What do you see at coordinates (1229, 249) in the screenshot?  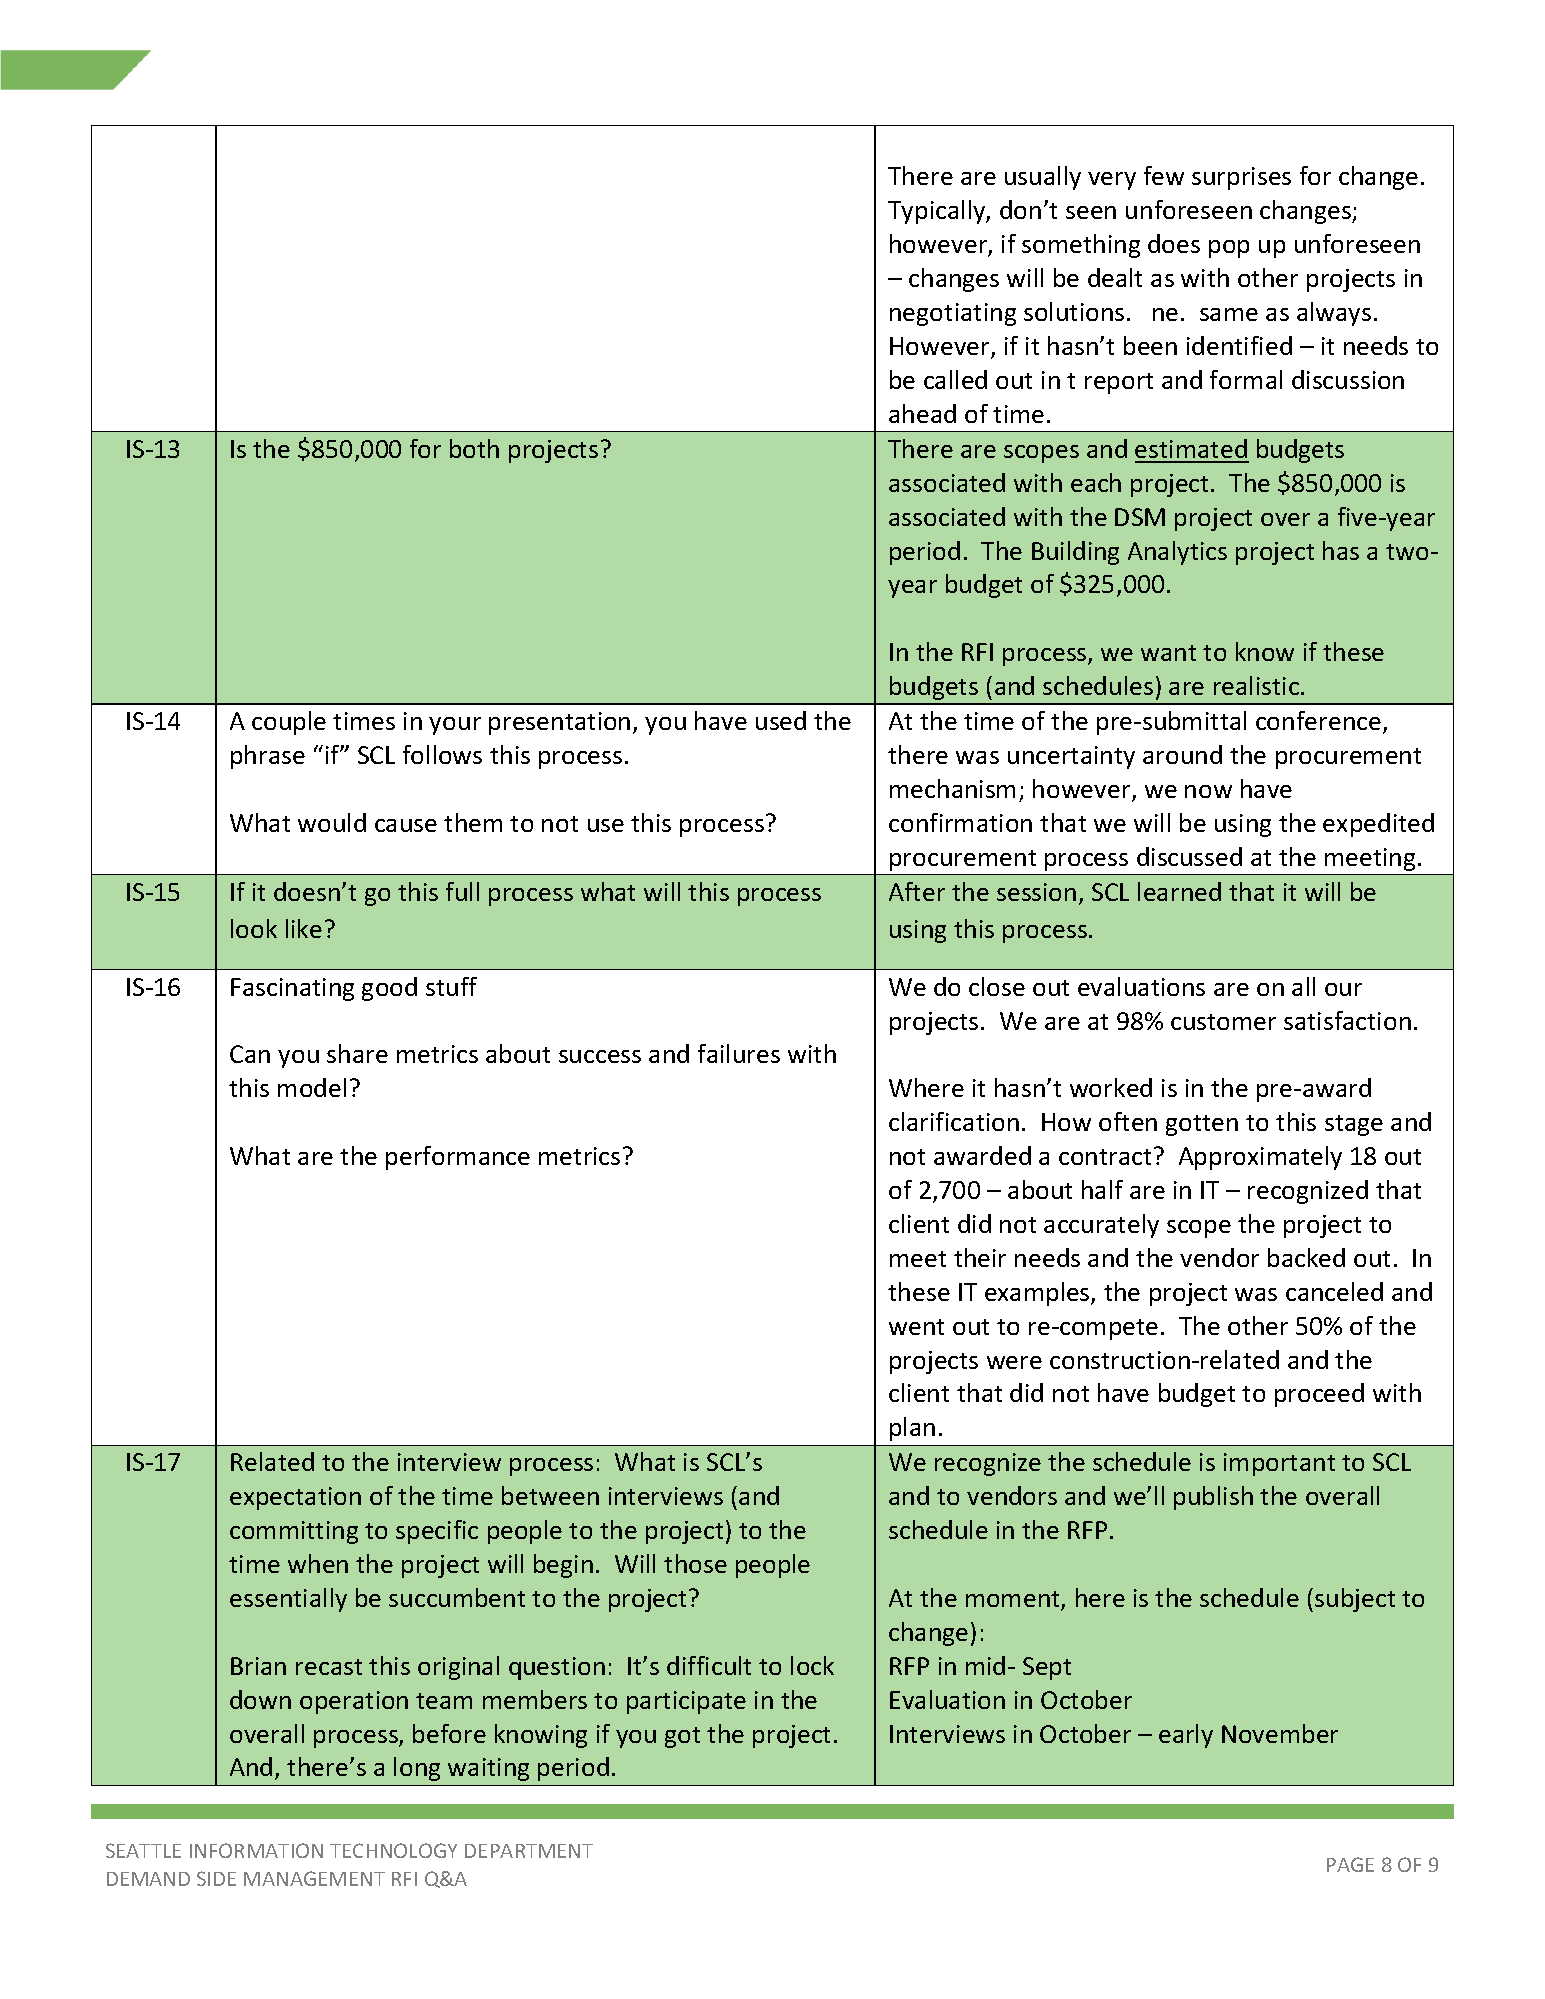 I see `pop` at bounding box center [1229, 249].
